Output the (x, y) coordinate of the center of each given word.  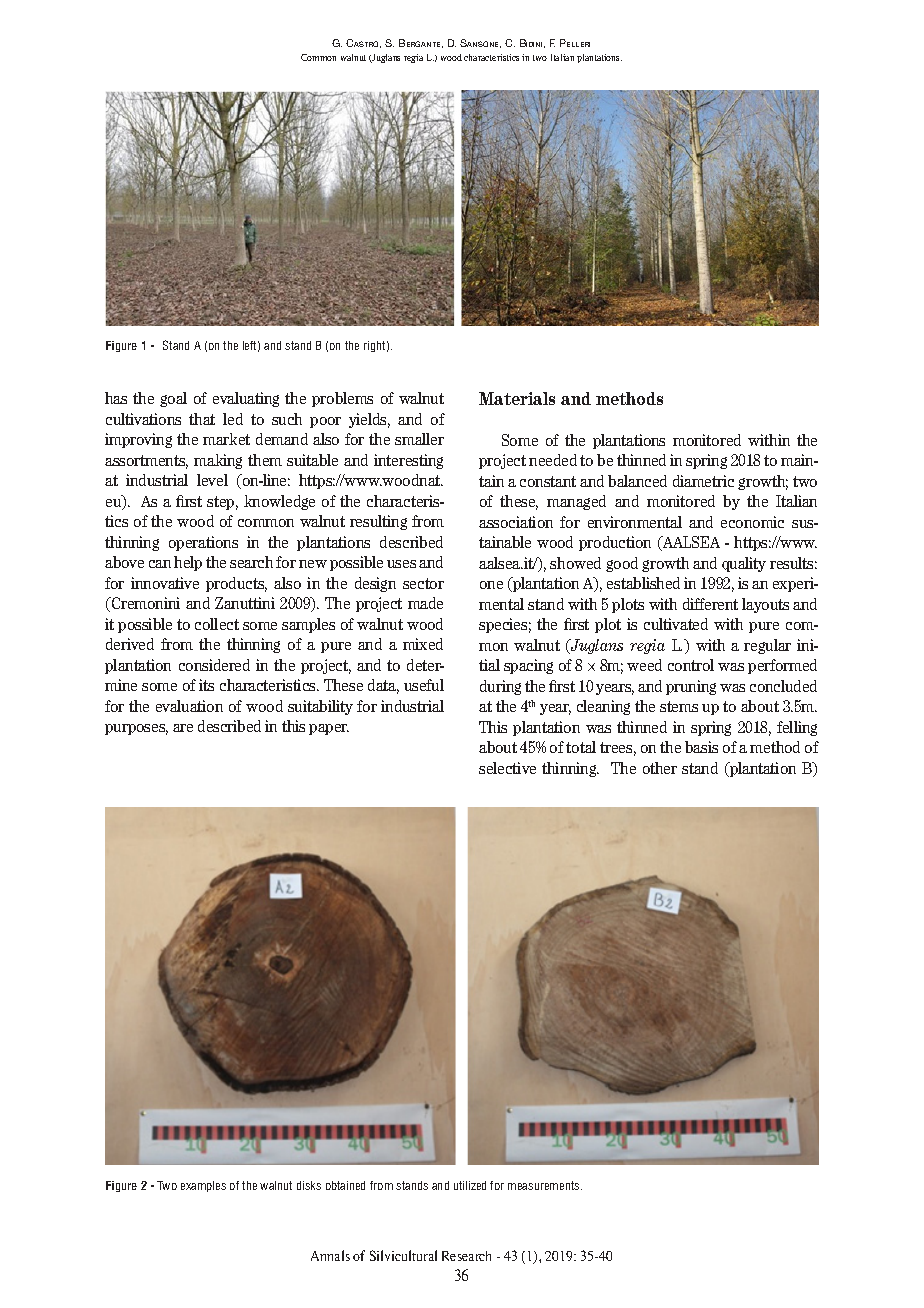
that (202, 419)
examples (203, 1186)
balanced (637, 481)
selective (507, 768)
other (660, 768)
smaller (419, 439)
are (183, 728)
